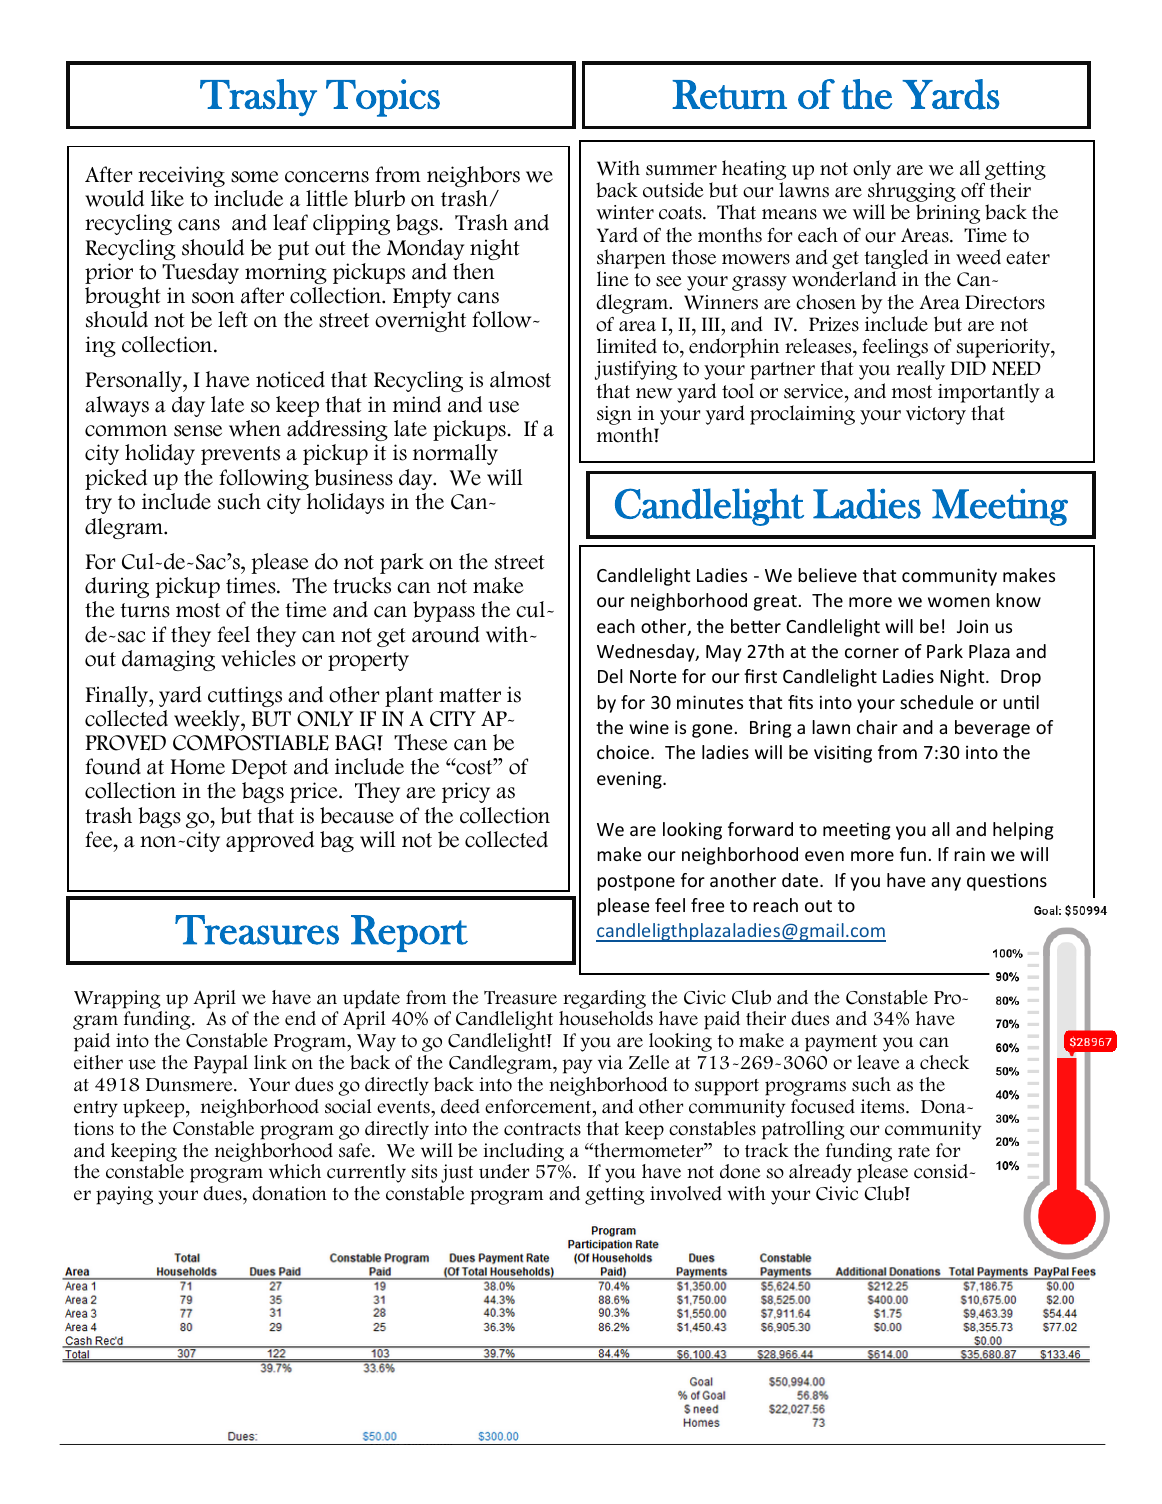 Image resolution: width=1162 pixels, height=1504 pixels. Describe the element at coordinates (946, 884) in the page. I see `any` at that location.
